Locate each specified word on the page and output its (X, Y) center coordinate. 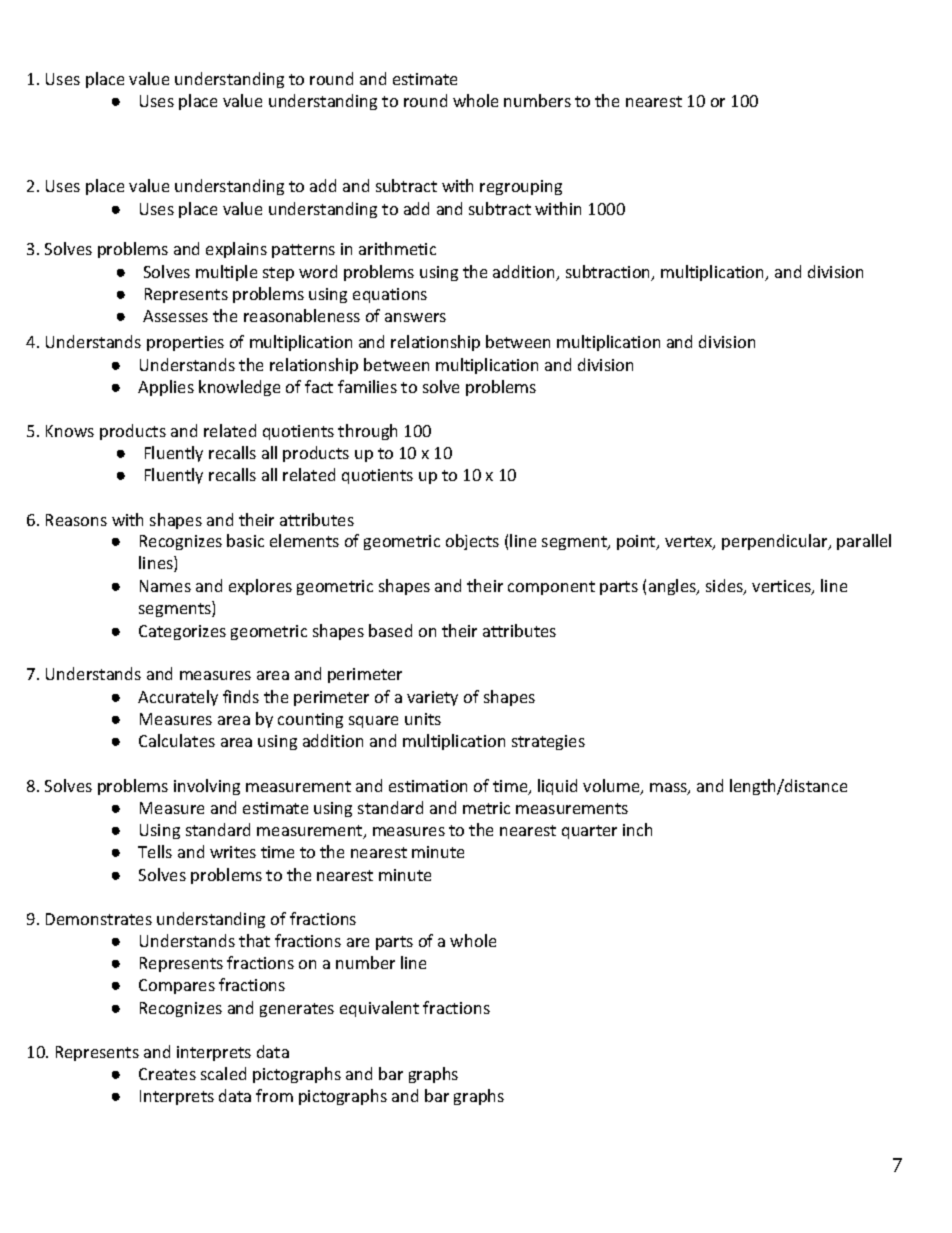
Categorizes (182, 632)
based (390, 630)
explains (236, 250)
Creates (167, 1074)
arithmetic (397, 248)
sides (725, 587)
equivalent (379, 1009)
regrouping (521, 187)
